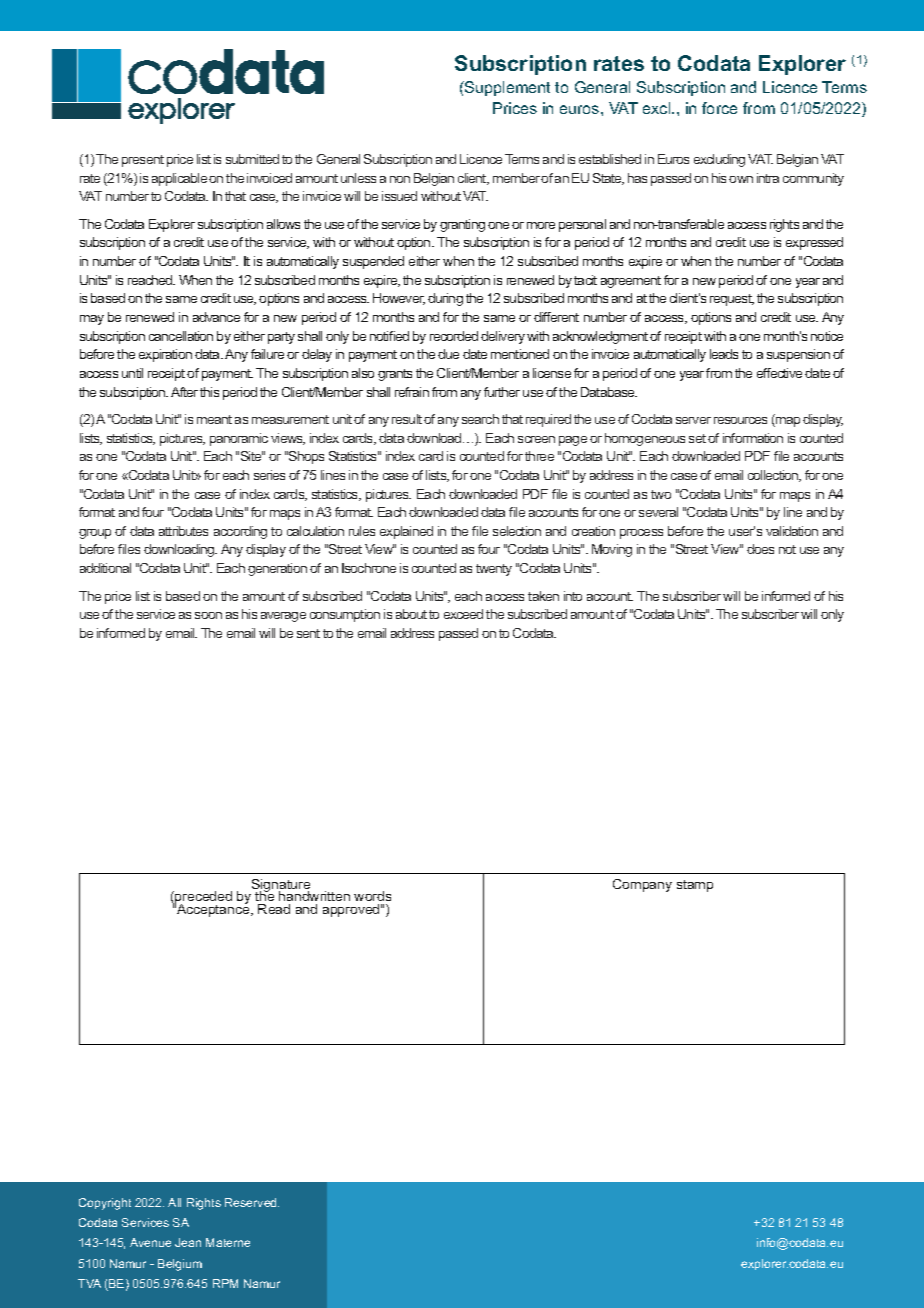 This page has height=1308, width=924. Describe the element at coordinates (719, 108) in the page. I see `force` at that location.
